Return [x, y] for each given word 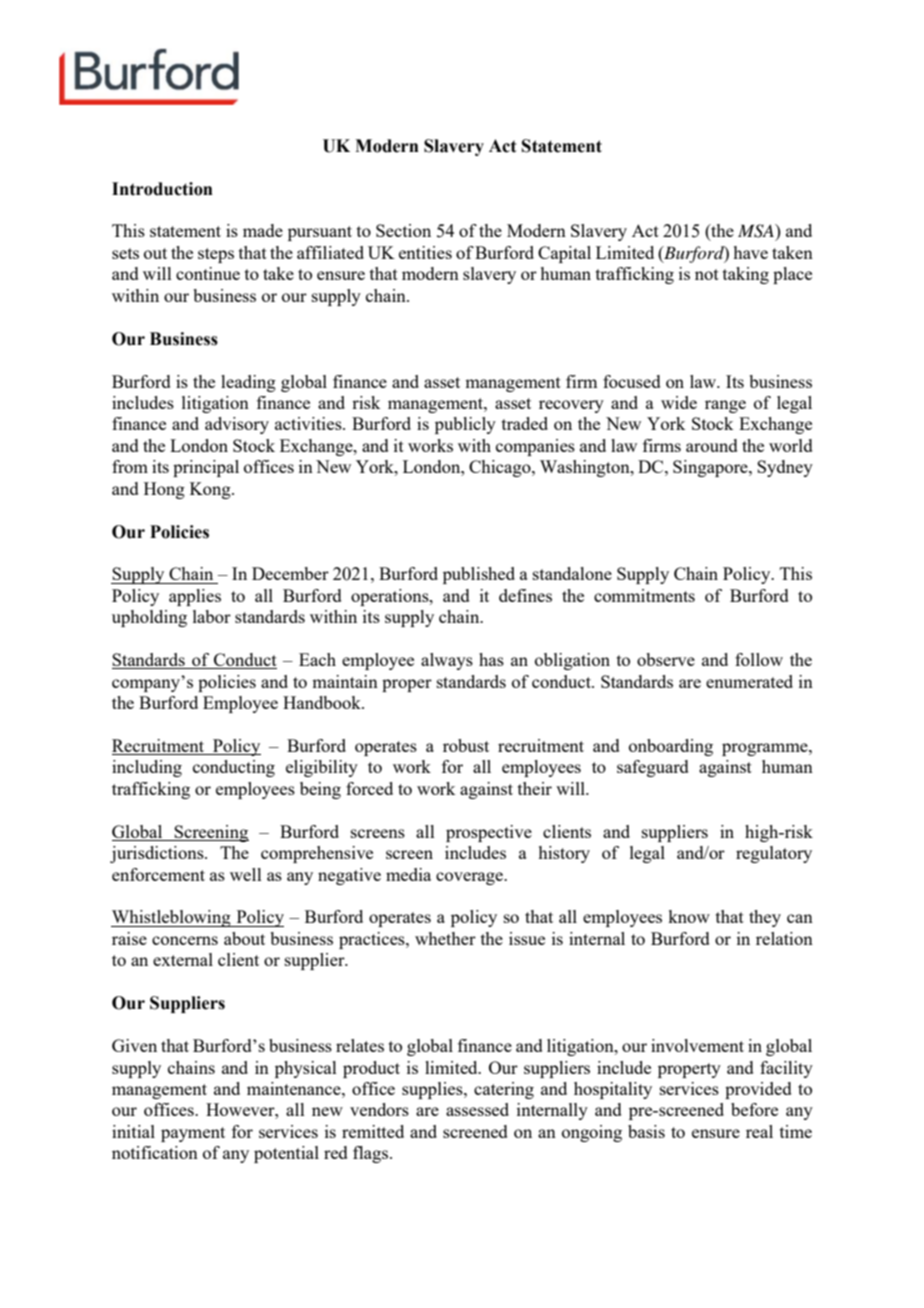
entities [425, 252]
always [447, 661]
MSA [757, 231]
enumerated [749, 681]
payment [193, 1134]
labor [212, 616]
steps [216, 255]
